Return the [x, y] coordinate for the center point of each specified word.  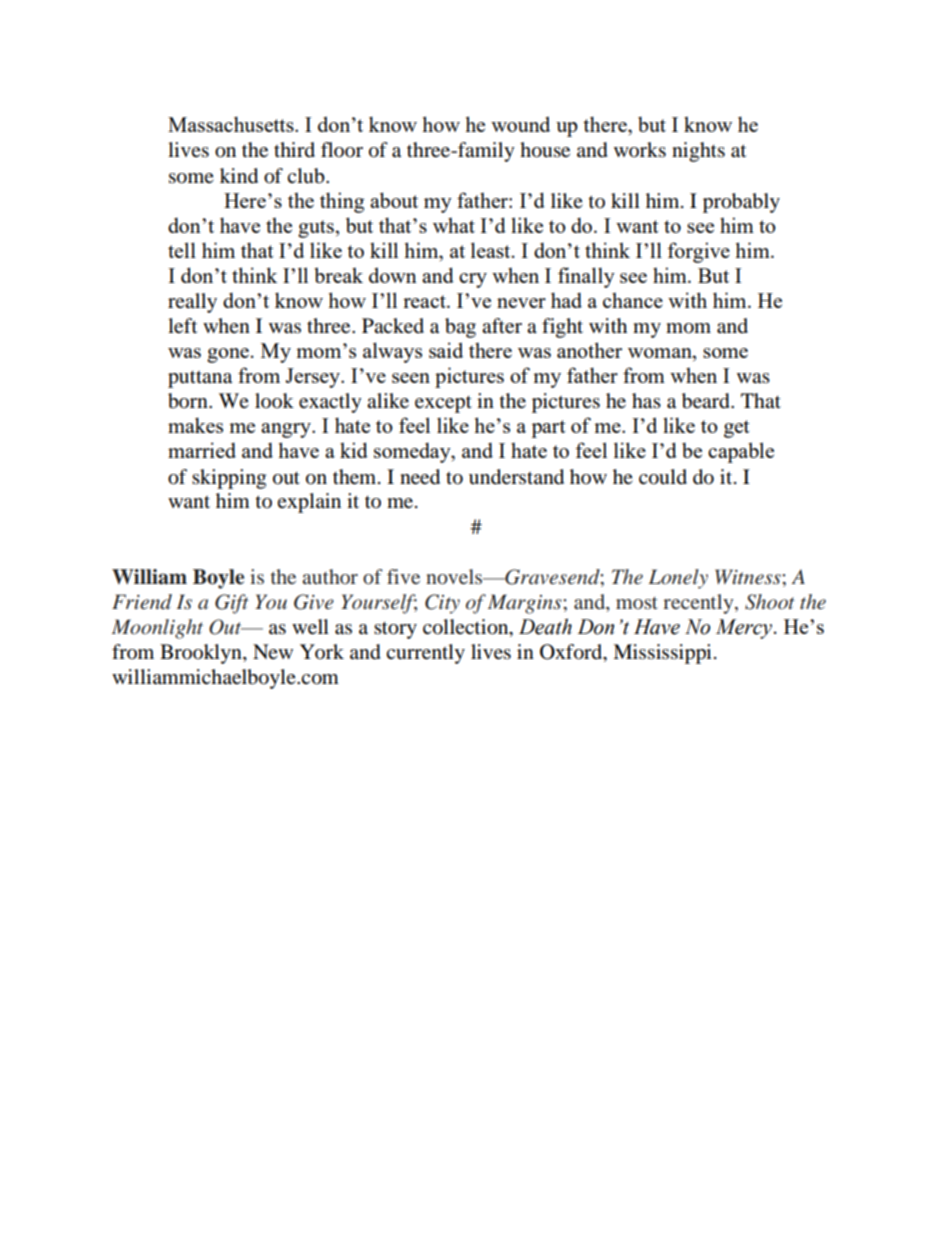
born [189, 401]
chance [633, 300]
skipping [229, 479]
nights [698, 152]
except [443, 404]
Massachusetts [232, 124]
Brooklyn [202, 654]
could [663, 477]
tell [182, 250]
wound [520, 124]
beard [707, 401]
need [420, 477]
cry [473, 280]
